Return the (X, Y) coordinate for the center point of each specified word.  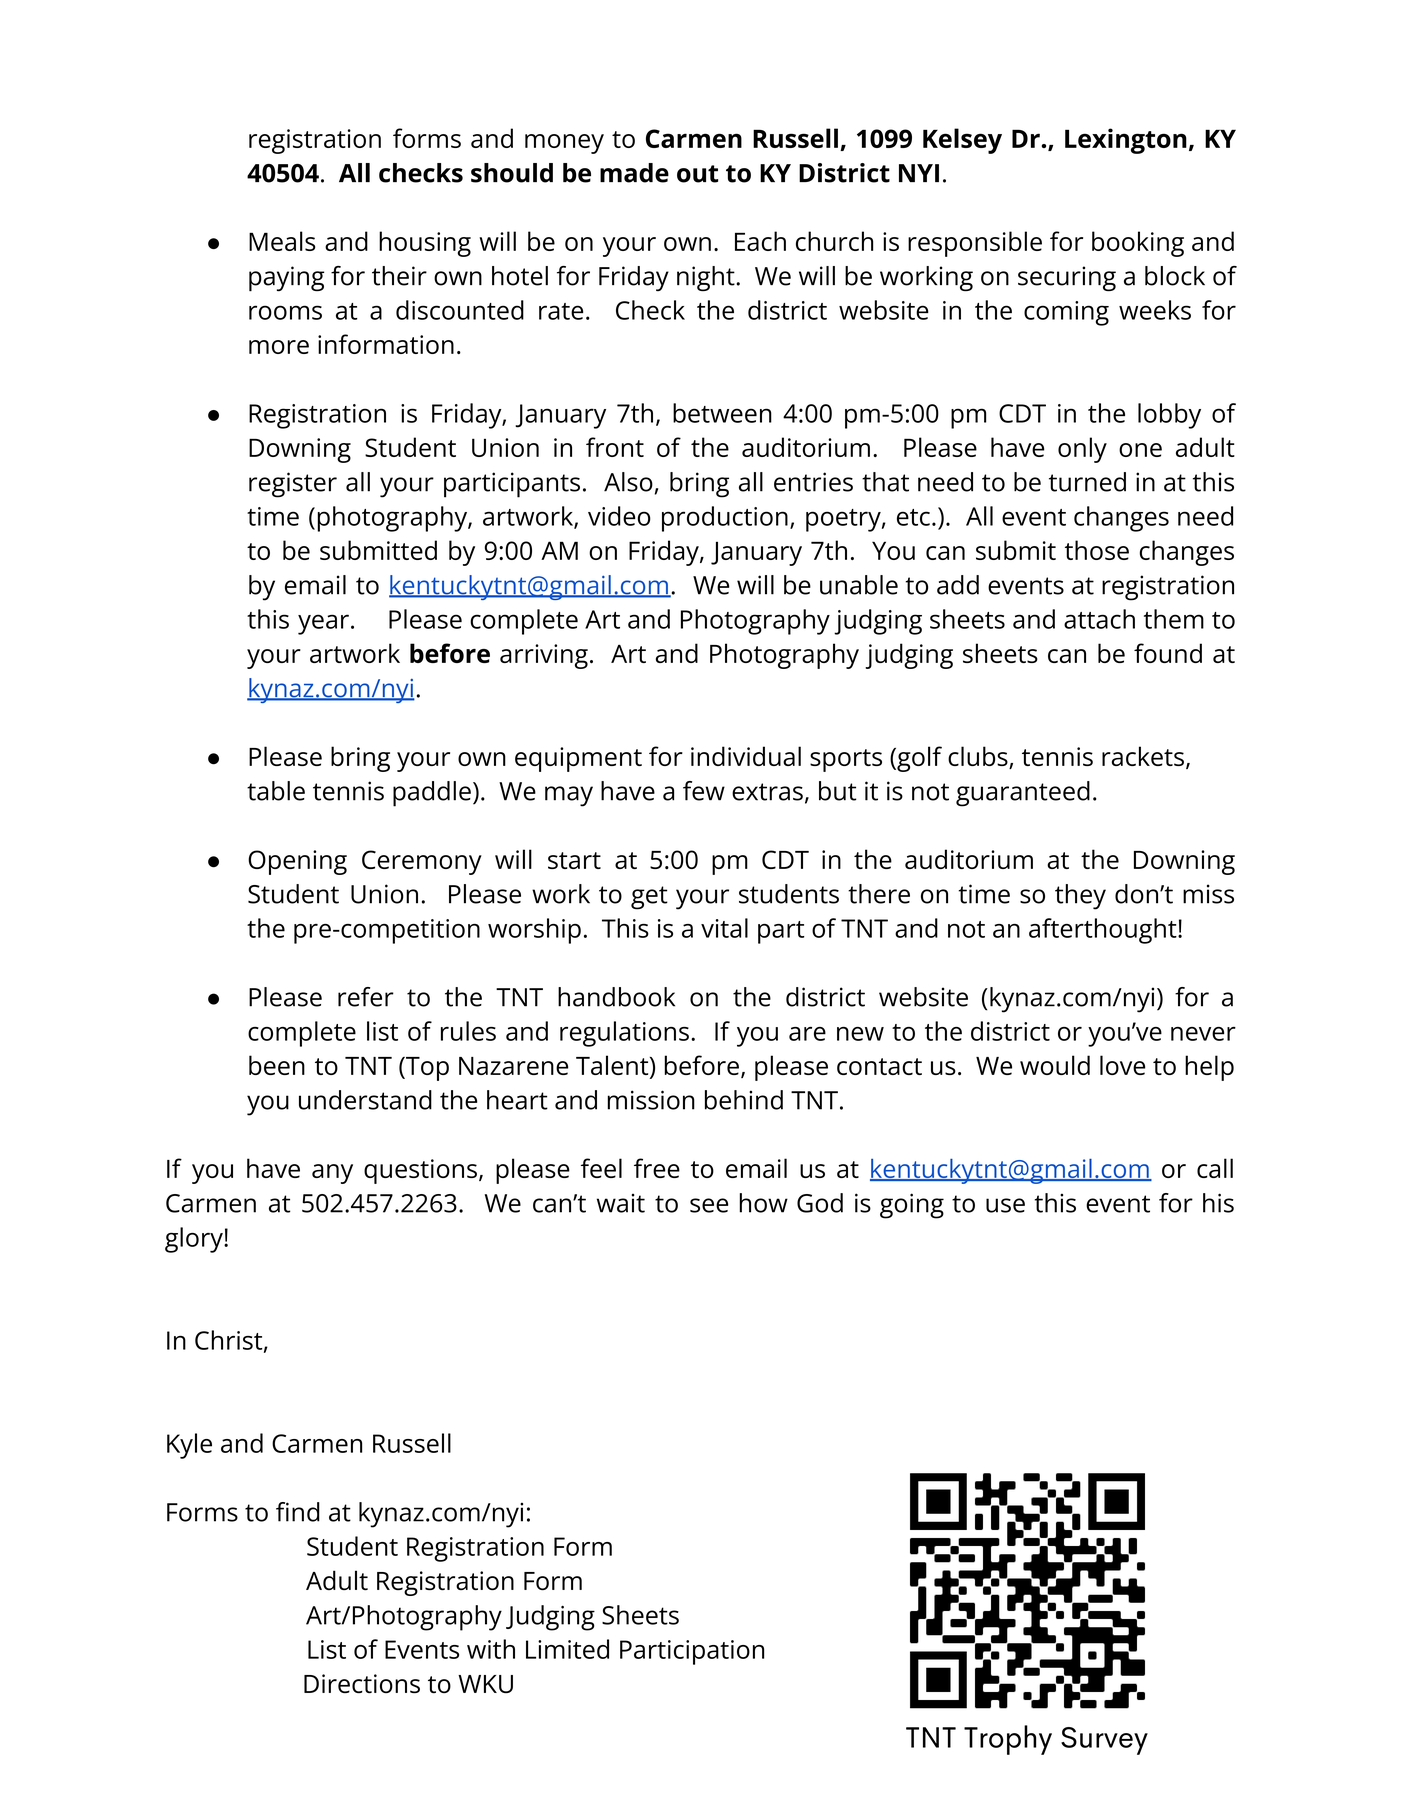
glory (195, 1240)
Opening (297, 862)
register (293, 485)
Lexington (1126, 141)
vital (724, 928)
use (1005, 1205)
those (1097, 550)
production (725, 519)
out (697, 174)
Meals (282, 241)
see (709, 1205)
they (1080, 897)
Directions (362, 1684)
